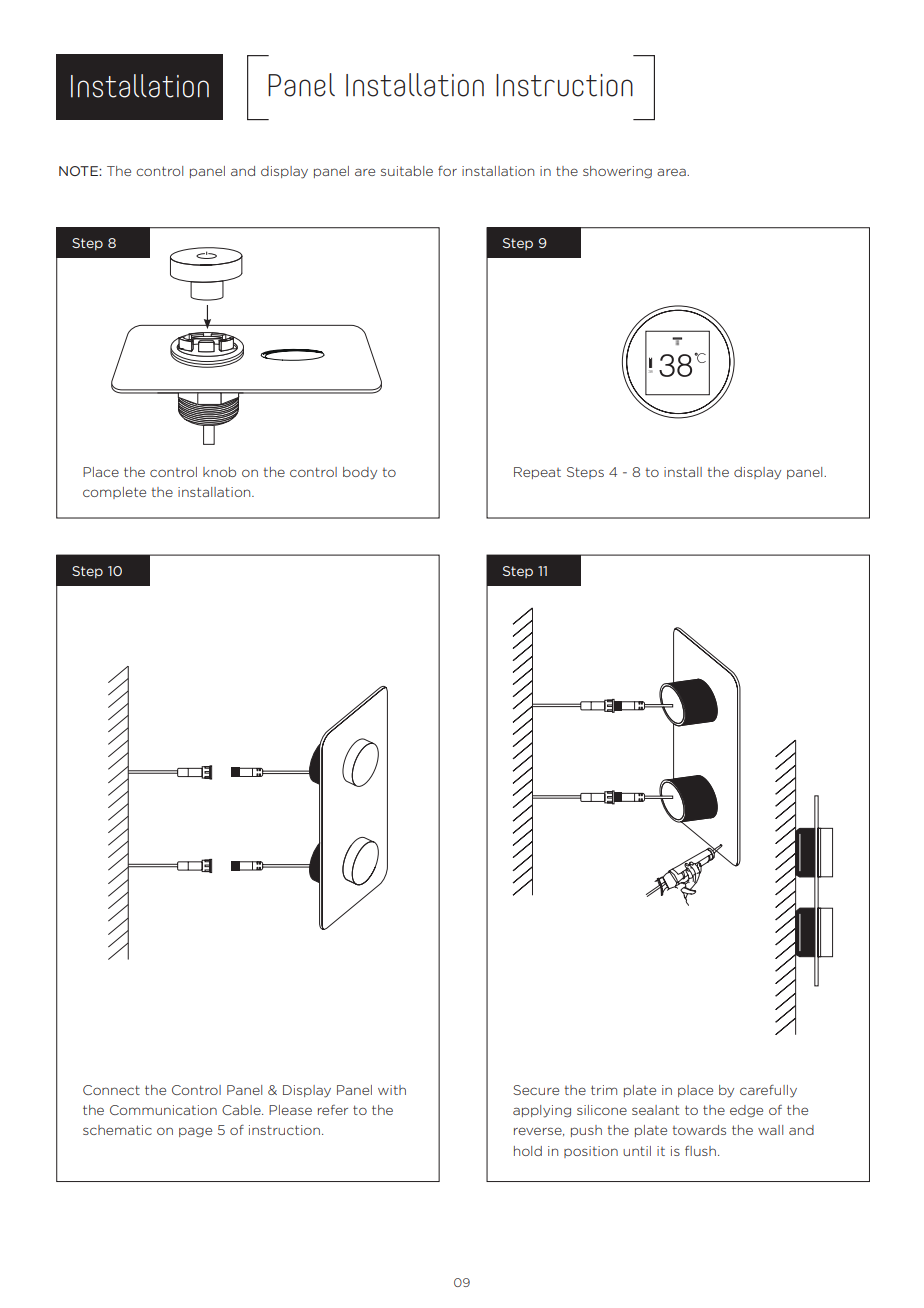 The width and height of the image is (924, 1308). I want to click on body, so click(360, 473).
